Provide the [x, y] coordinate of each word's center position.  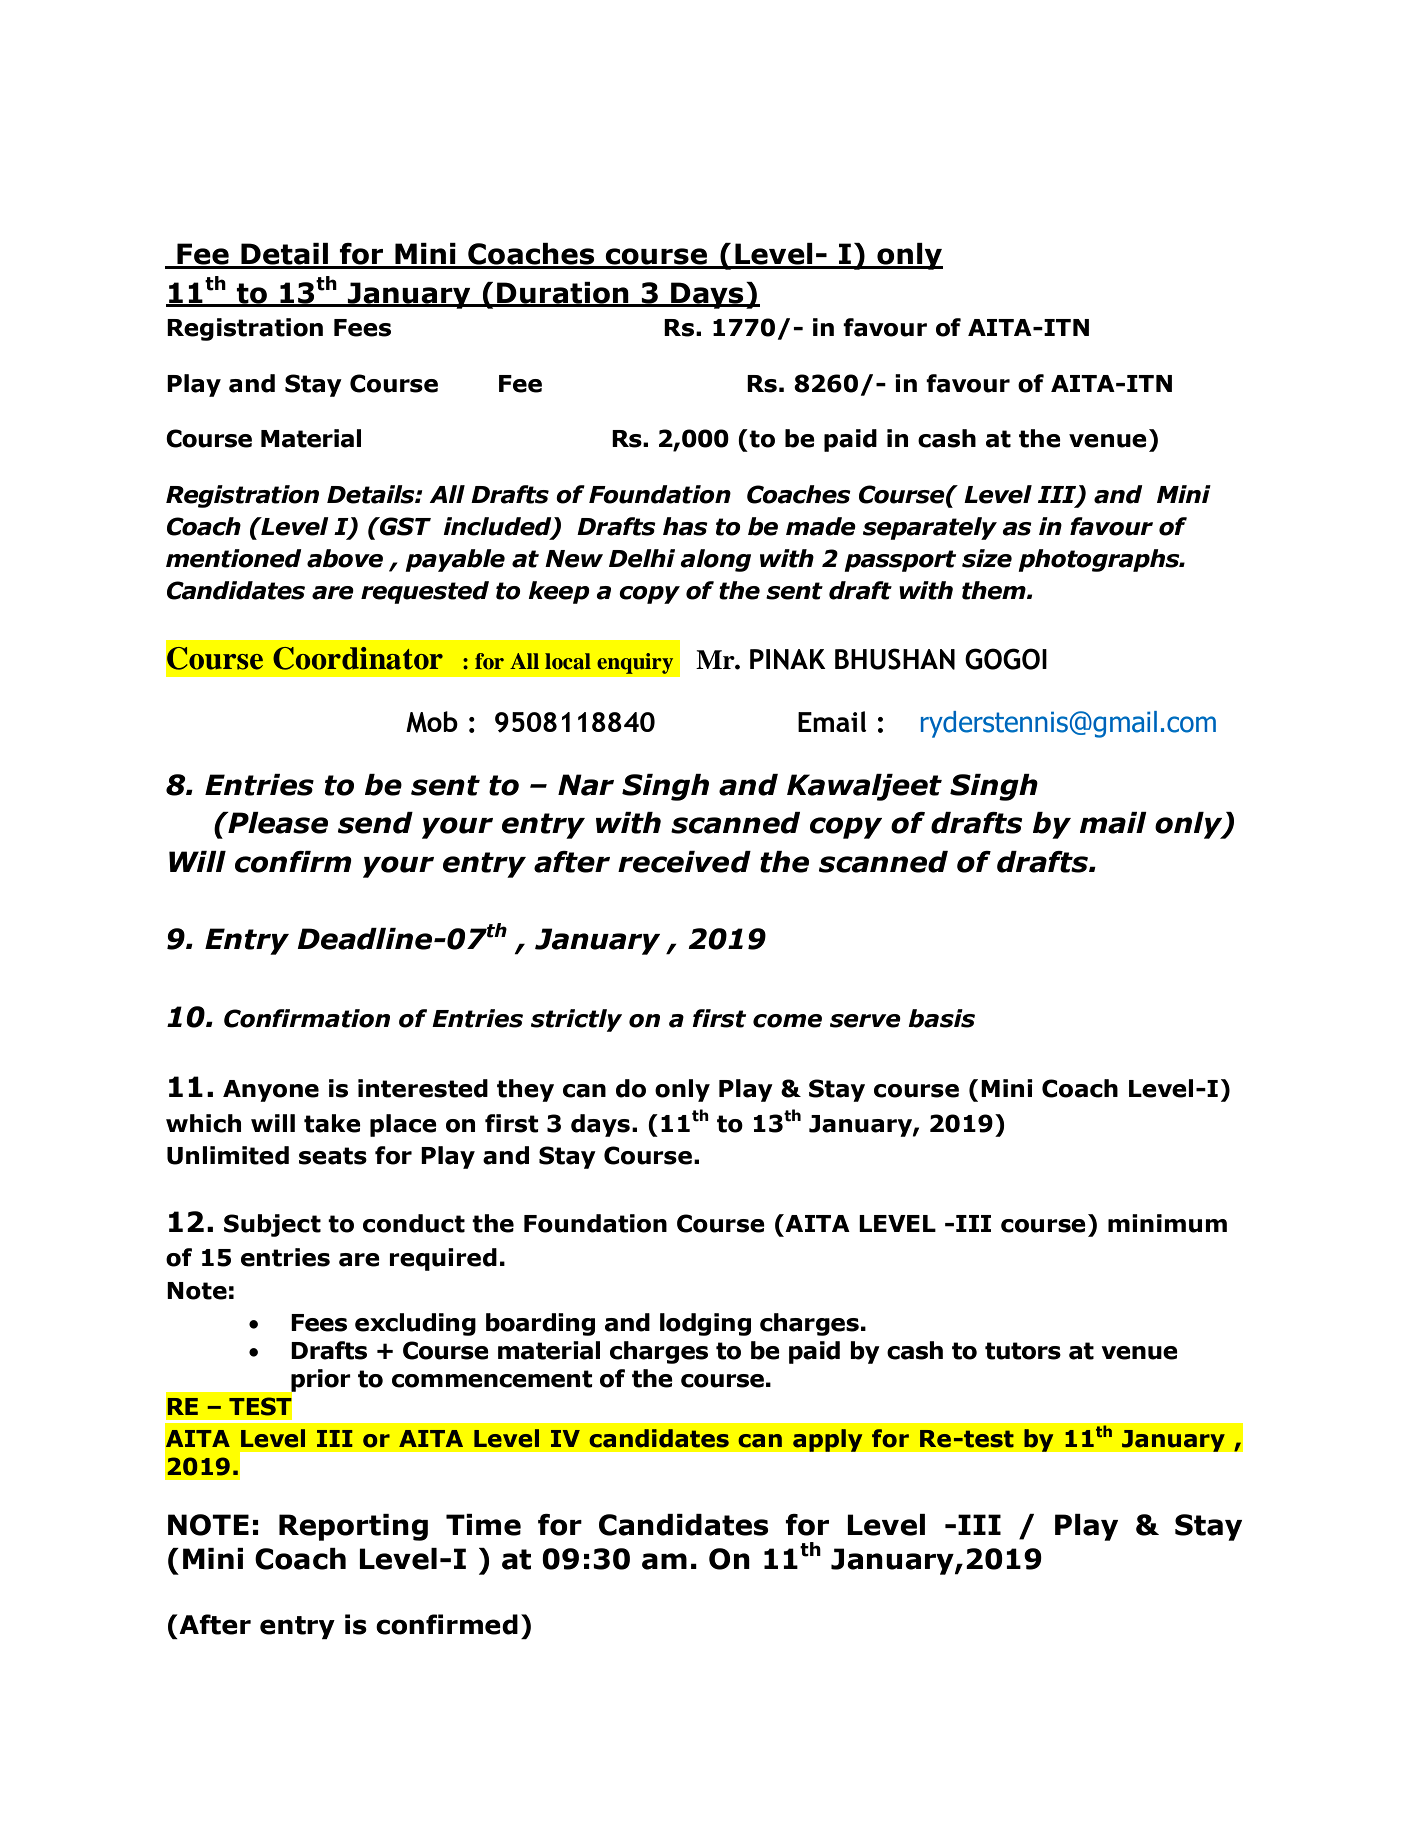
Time [483, 1525]
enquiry [635, 663]
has [685, 526]
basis [941, 1018]
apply [828, 1440]
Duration [563, 294]
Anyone [271, 1091]
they [525, 1090]
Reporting [353, 1527]
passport [900, 561]
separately [930, 528]
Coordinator [358, 658]
